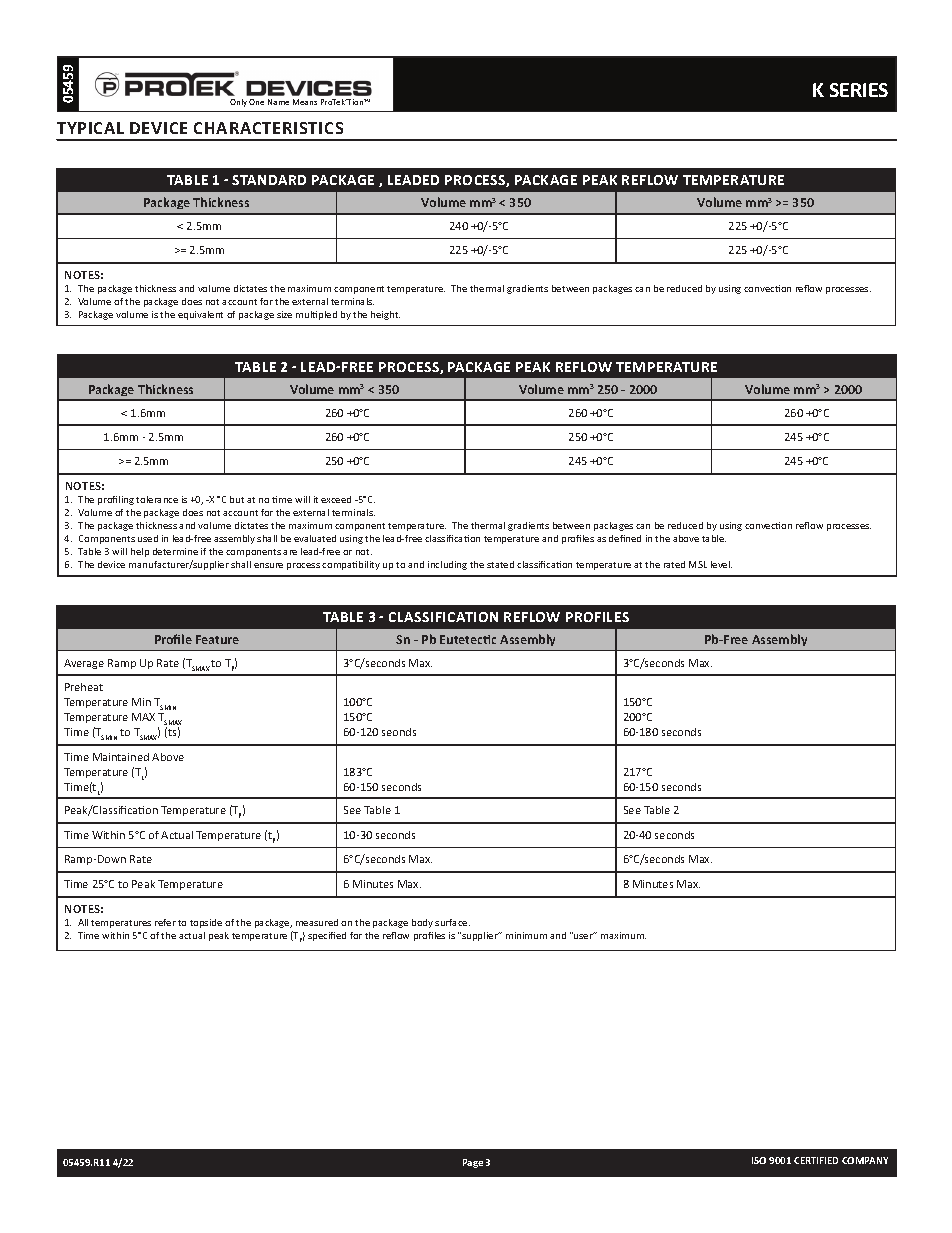 The image size is (952, 1233). What do you see at coordinates (336, 499) in the document?
I see `exceed` at bounding box center [336, 499].
